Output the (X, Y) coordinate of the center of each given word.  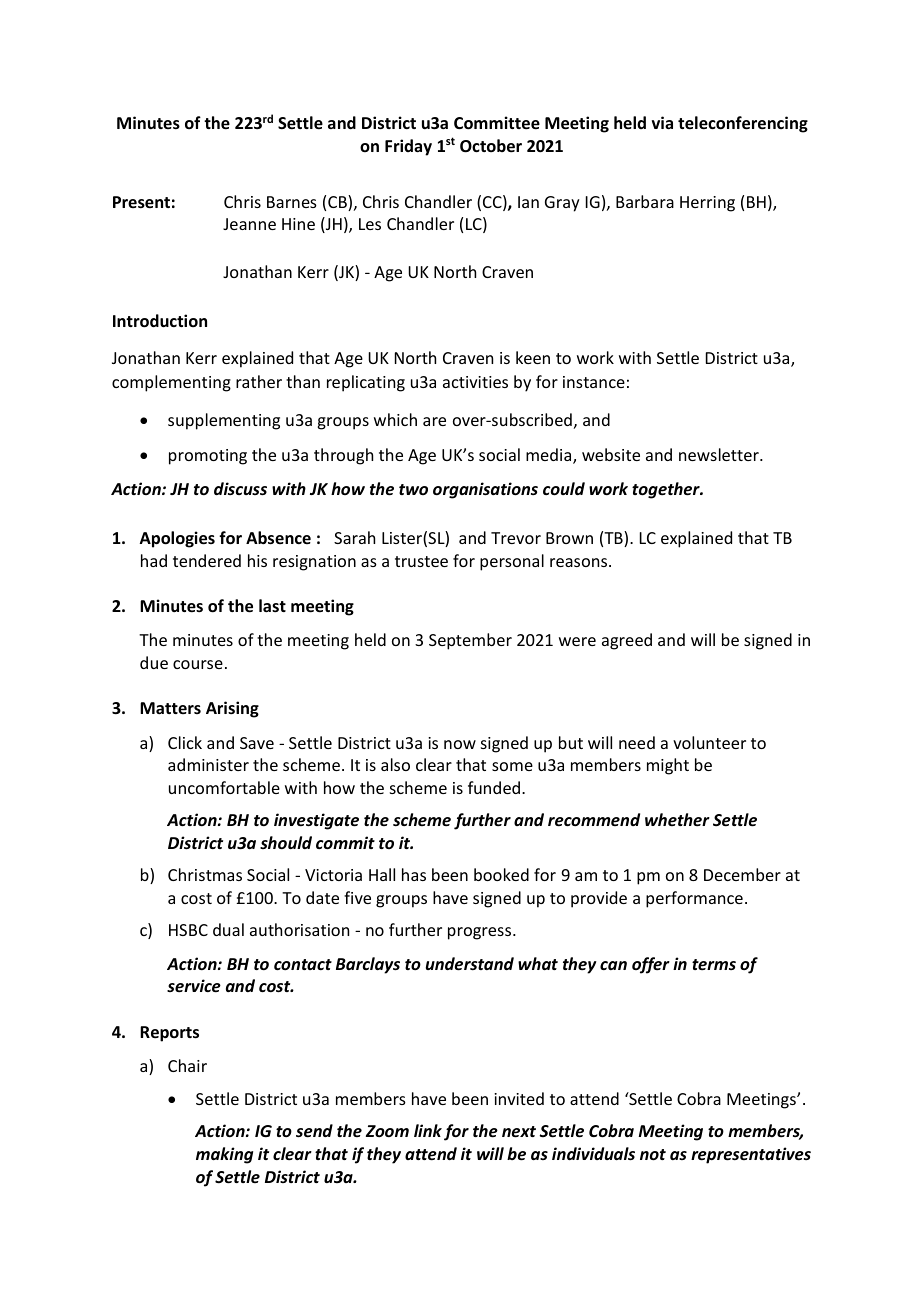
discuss (240, 489)
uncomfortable (224, 787)
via (662, 122)
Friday (408, 147)
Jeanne (249, 224)
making (224, 1155)
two (413, 489)
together (667, 490)
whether (677, 819)
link (428, 1130)
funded (494, 787)
